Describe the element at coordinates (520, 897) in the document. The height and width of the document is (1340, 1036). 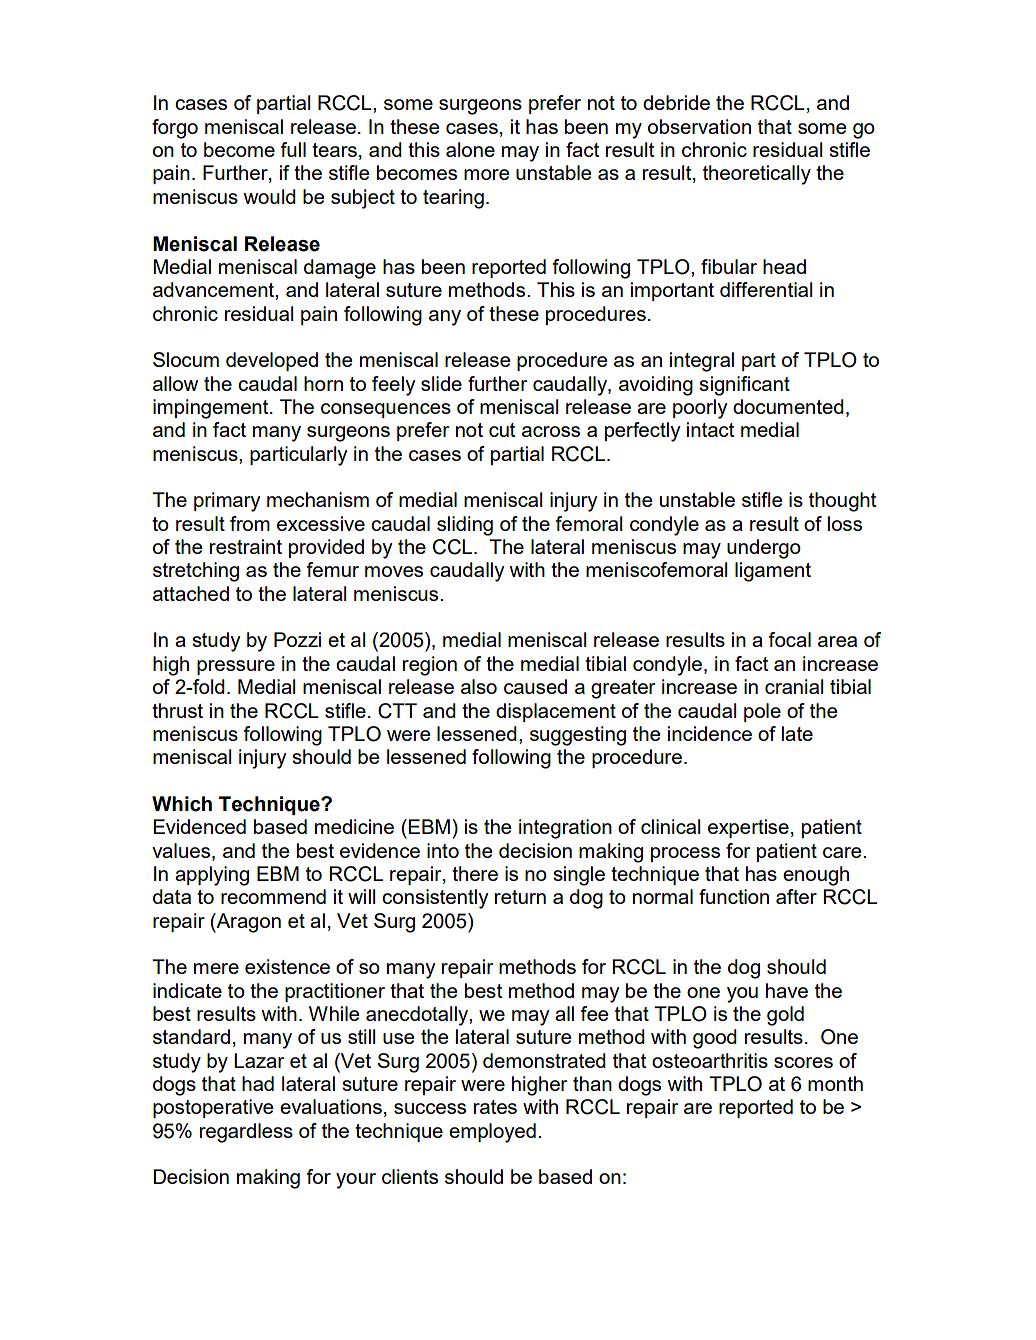
I see `return` at that location.
